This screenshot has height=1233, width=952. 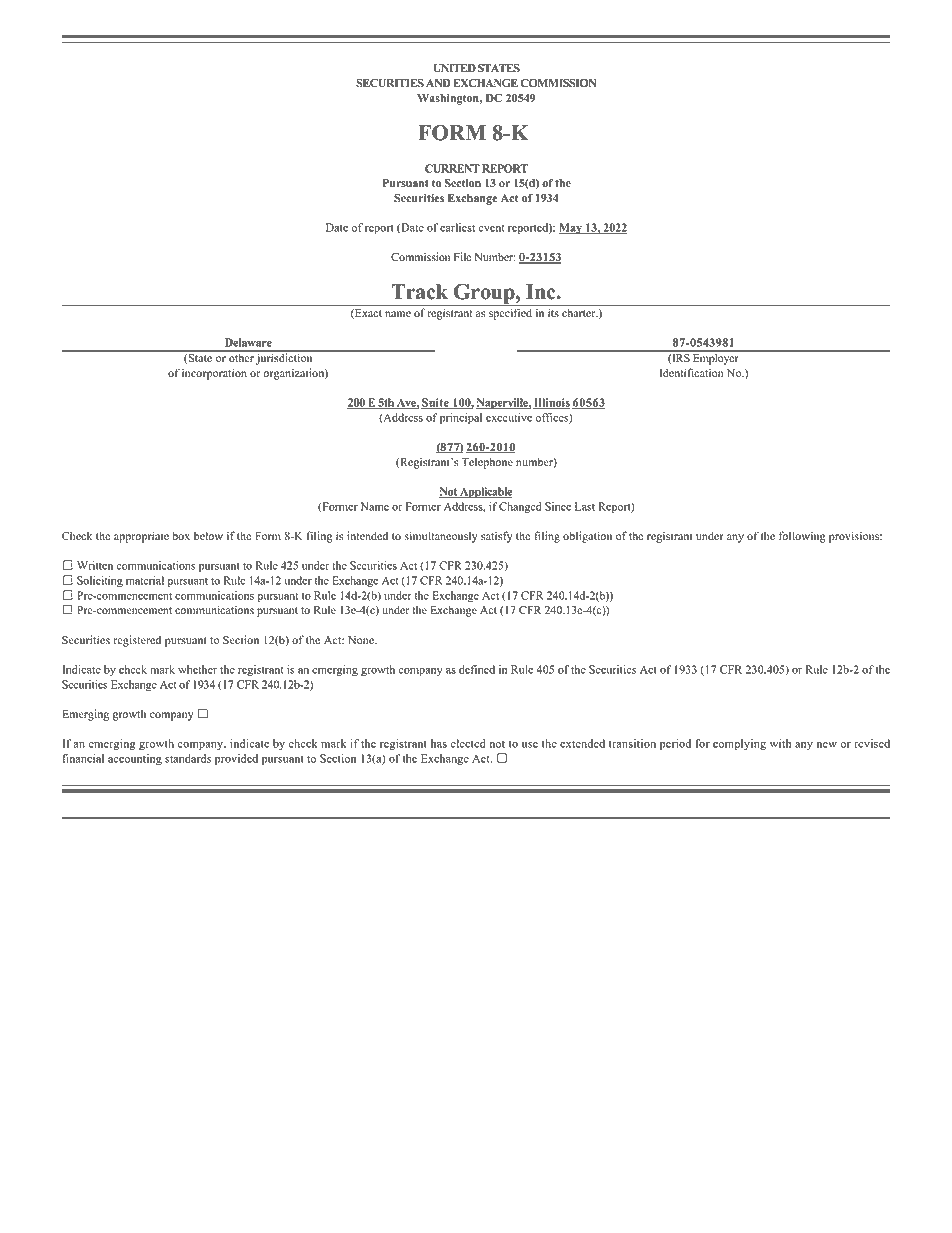 What do you see at coordinates (188, 758) in the screenshot?
I see `standards` at bounding box center [188, 758].
